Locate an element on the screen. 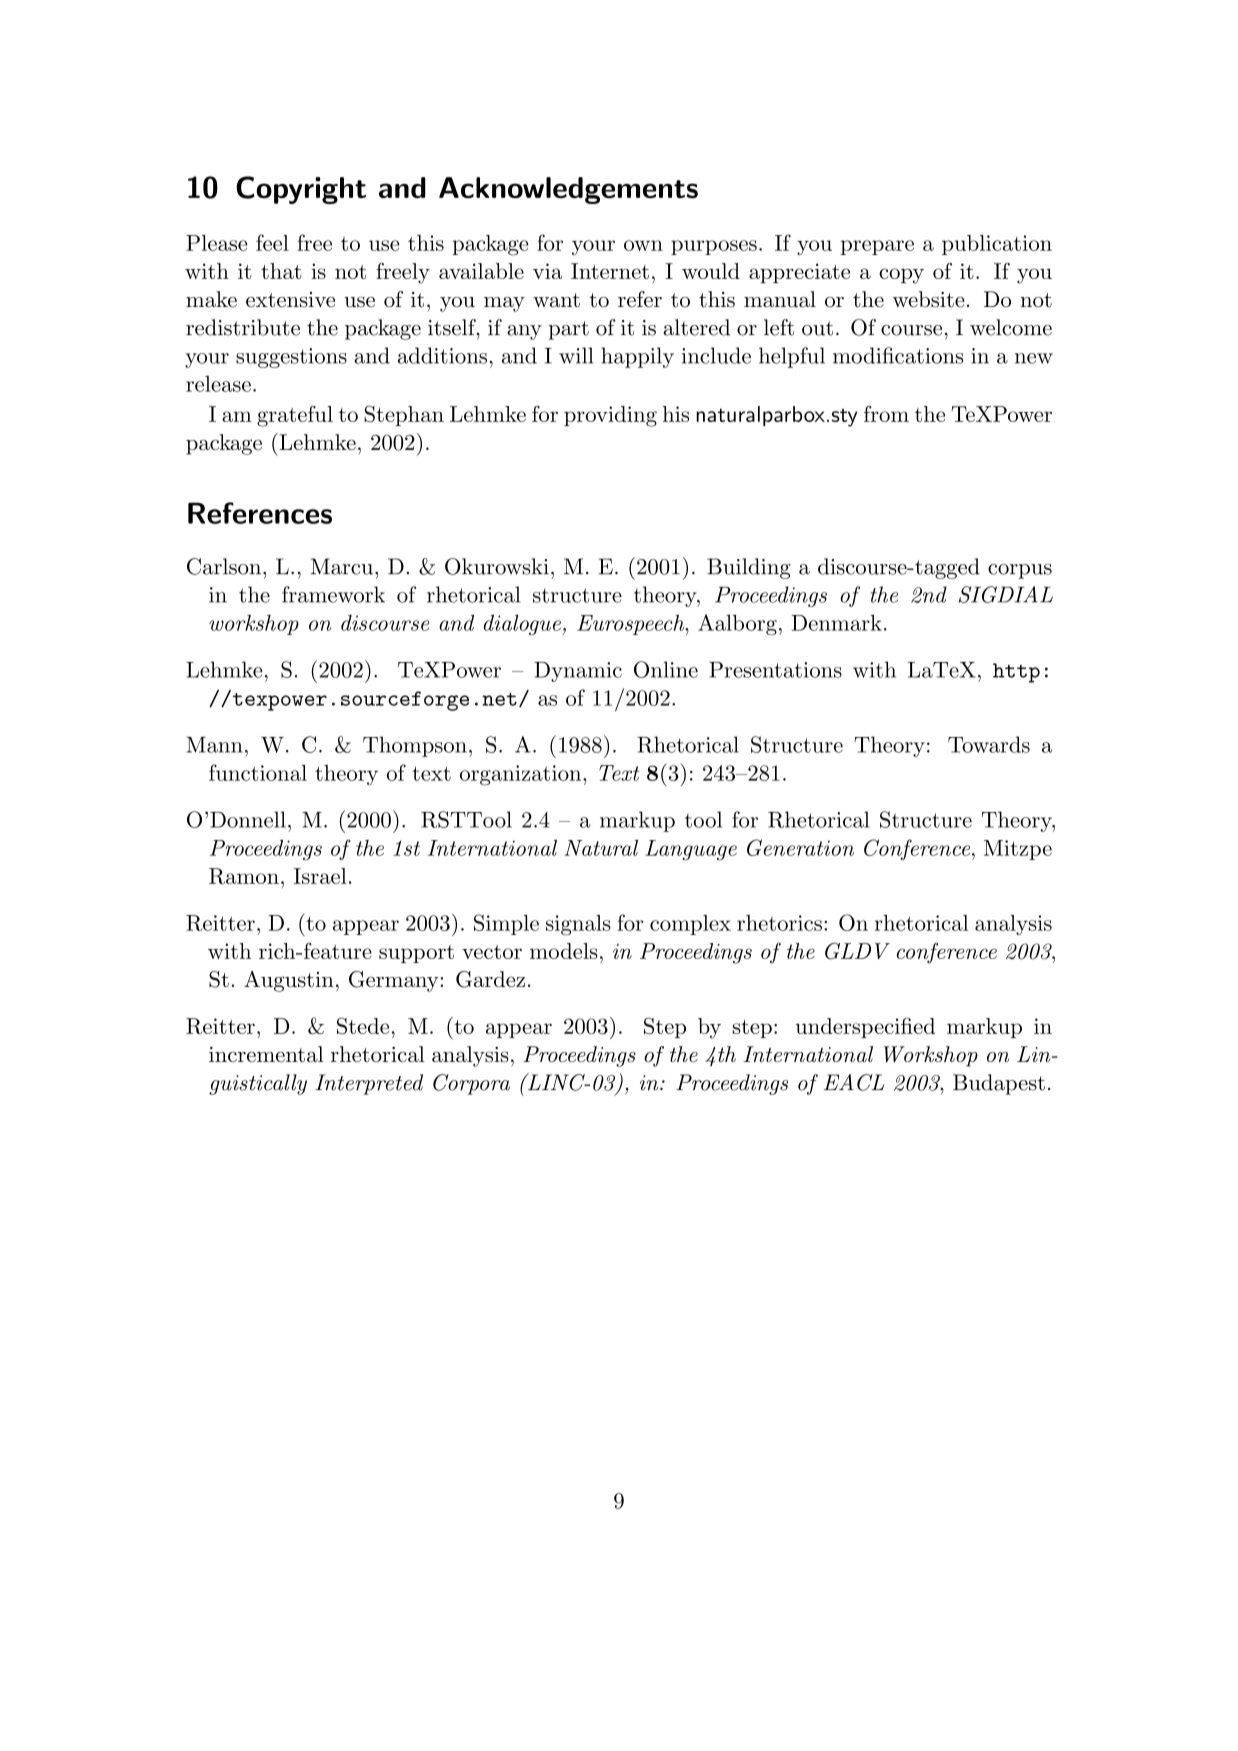  Online is located at coordinates (666, 669).
